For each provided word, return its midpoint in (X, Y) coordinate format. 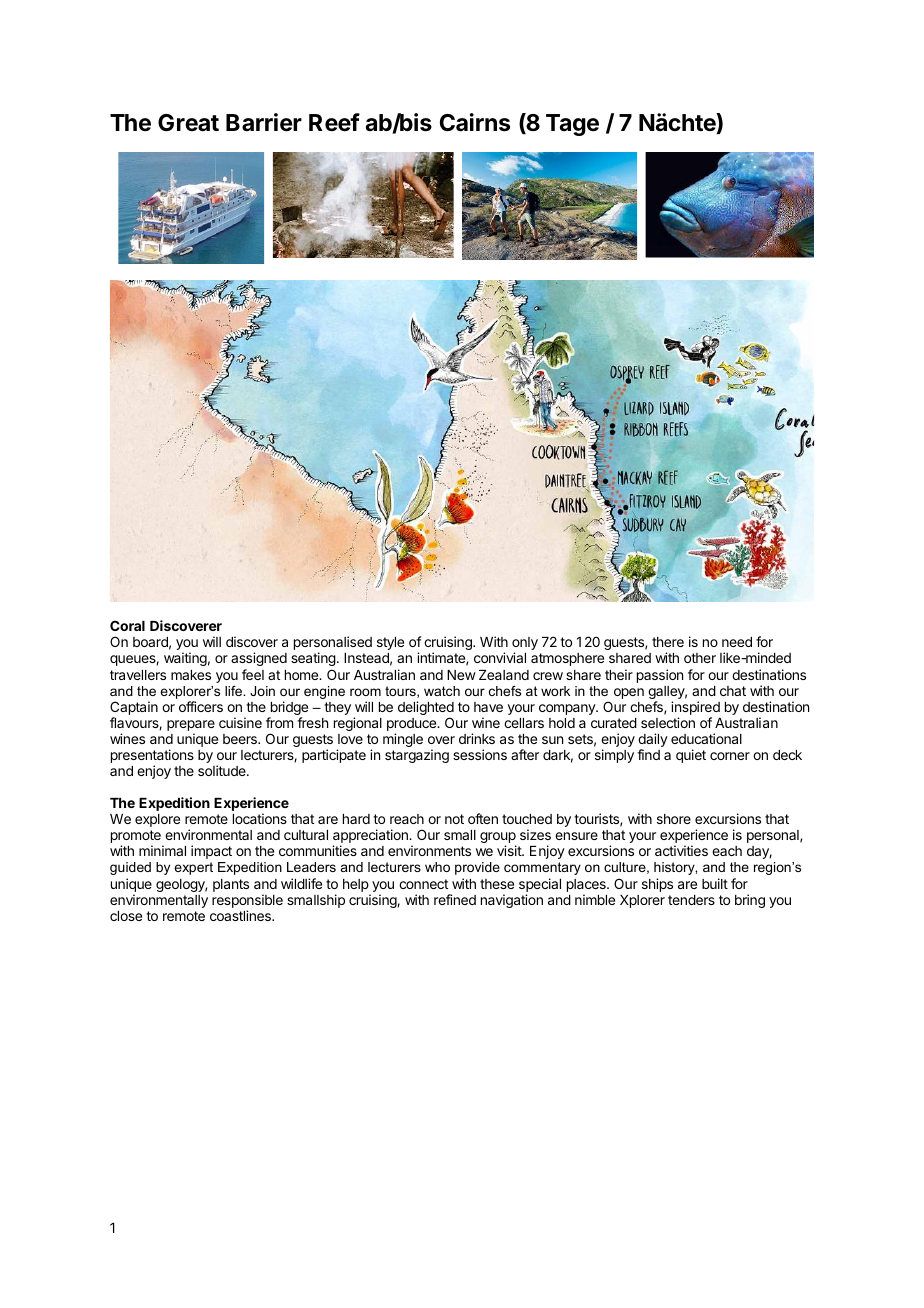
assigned (259, 659)
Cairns (475, 122)
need (737, 642)
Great (188, 123)
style (390, 643)
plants (231, 885)
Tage (572, 125)
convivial (500, 657)
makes (191, 675)
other (700, 658)
